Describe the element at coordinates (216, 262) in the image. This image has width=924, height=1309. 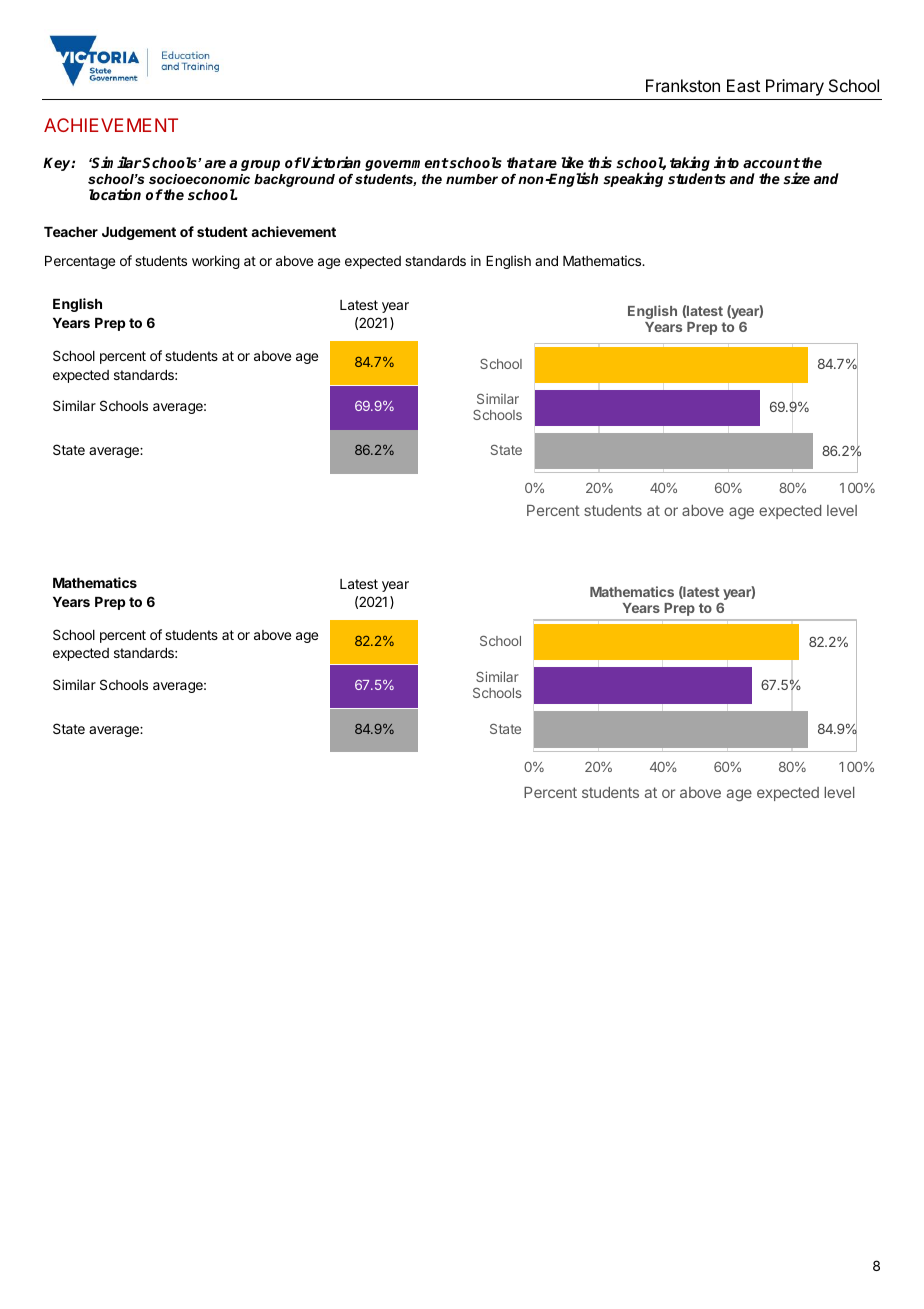
I see `working` at that location.
